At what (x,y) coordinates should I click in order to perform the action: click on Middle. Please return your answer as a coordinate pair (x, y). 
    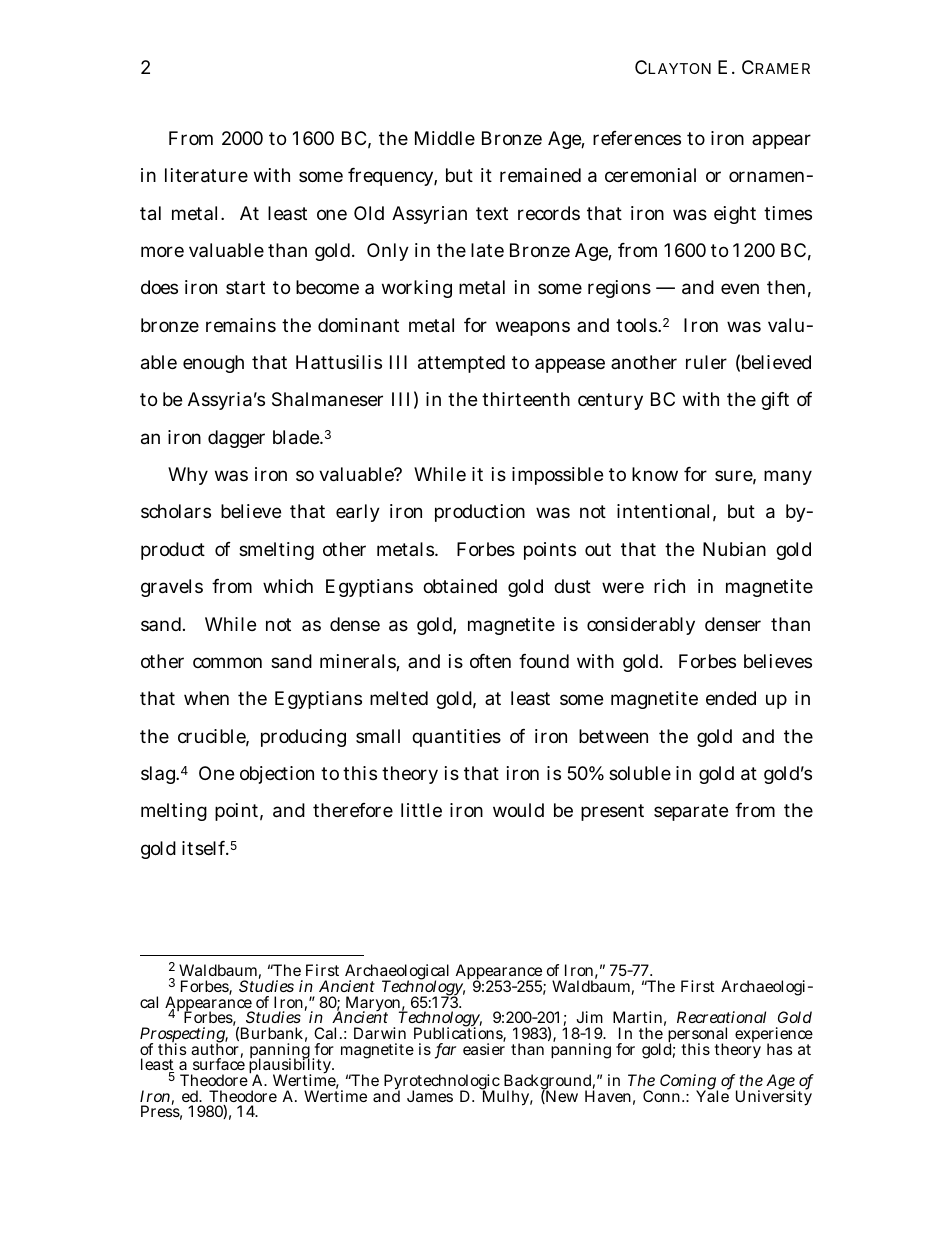
    Looking at the image, I should click on (445, 138).
